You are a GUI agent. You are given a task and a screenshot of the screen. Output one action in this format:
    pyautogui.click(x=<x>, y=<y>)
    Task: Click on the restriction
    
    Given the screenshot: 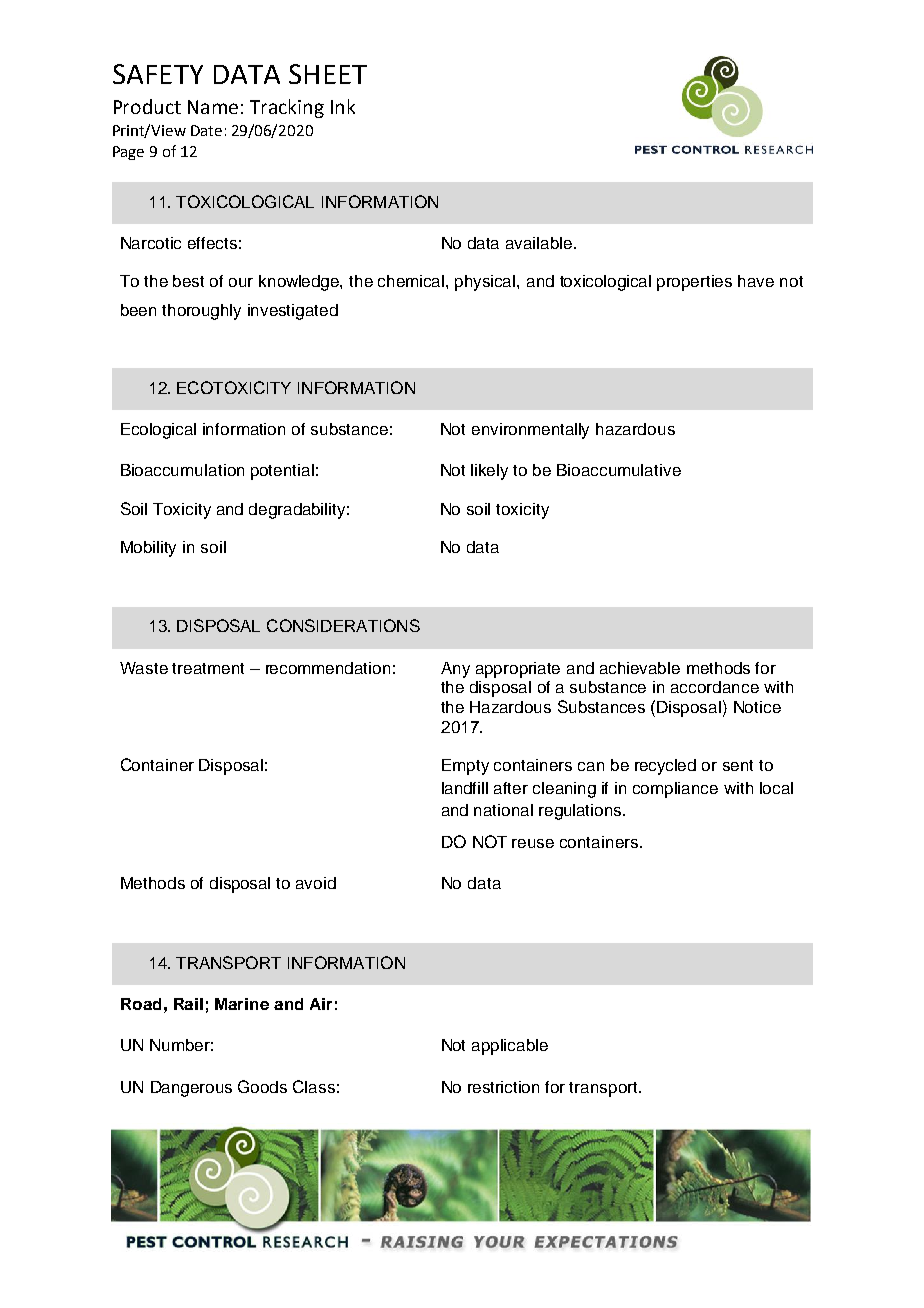 What is the action you would take?
    pyautogui.click(x=503, y=1087)
